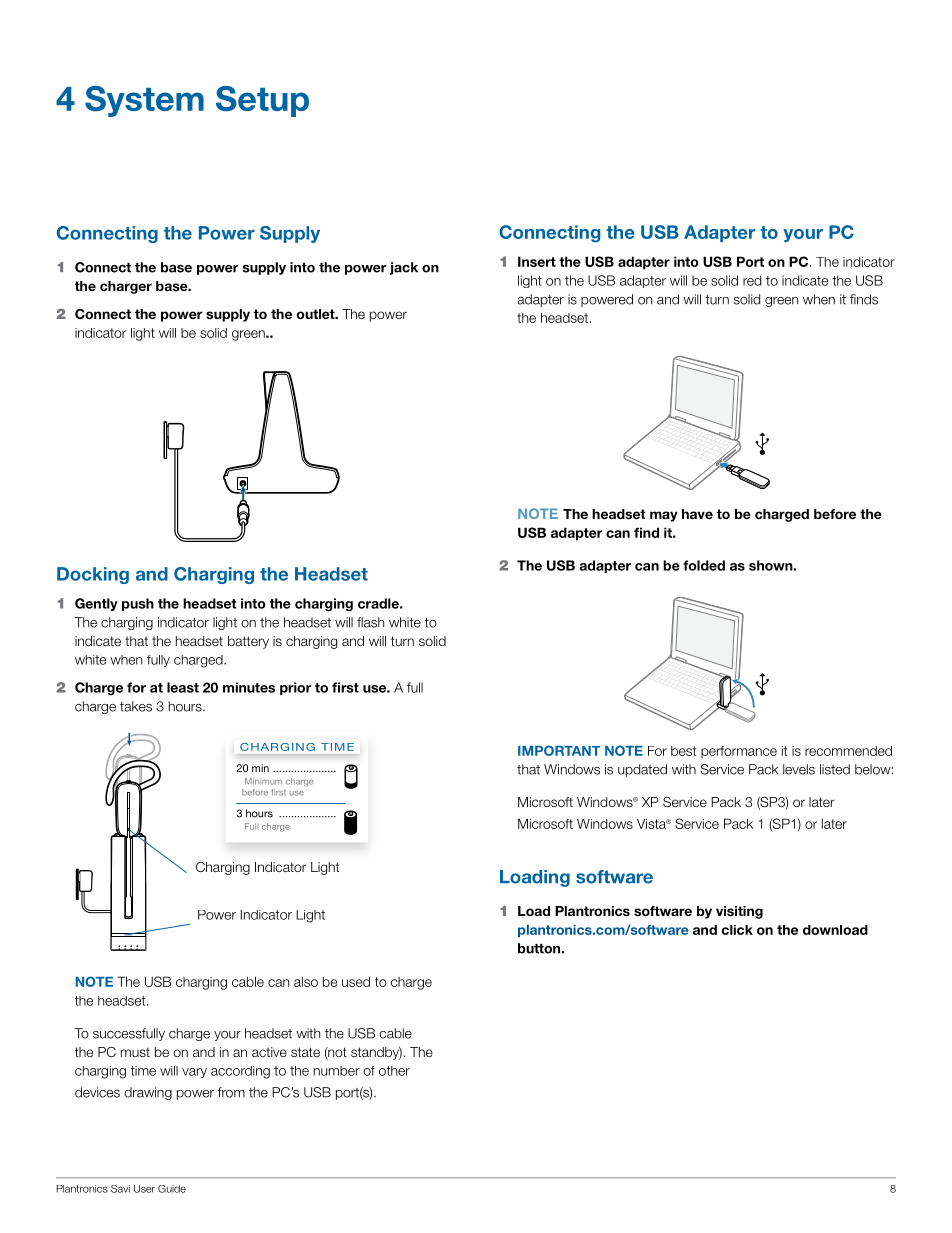 This screenshot has height=1233, width=952. Describe the element at coordinates (183, 687) in the screenshot. I see `least` at that location.
